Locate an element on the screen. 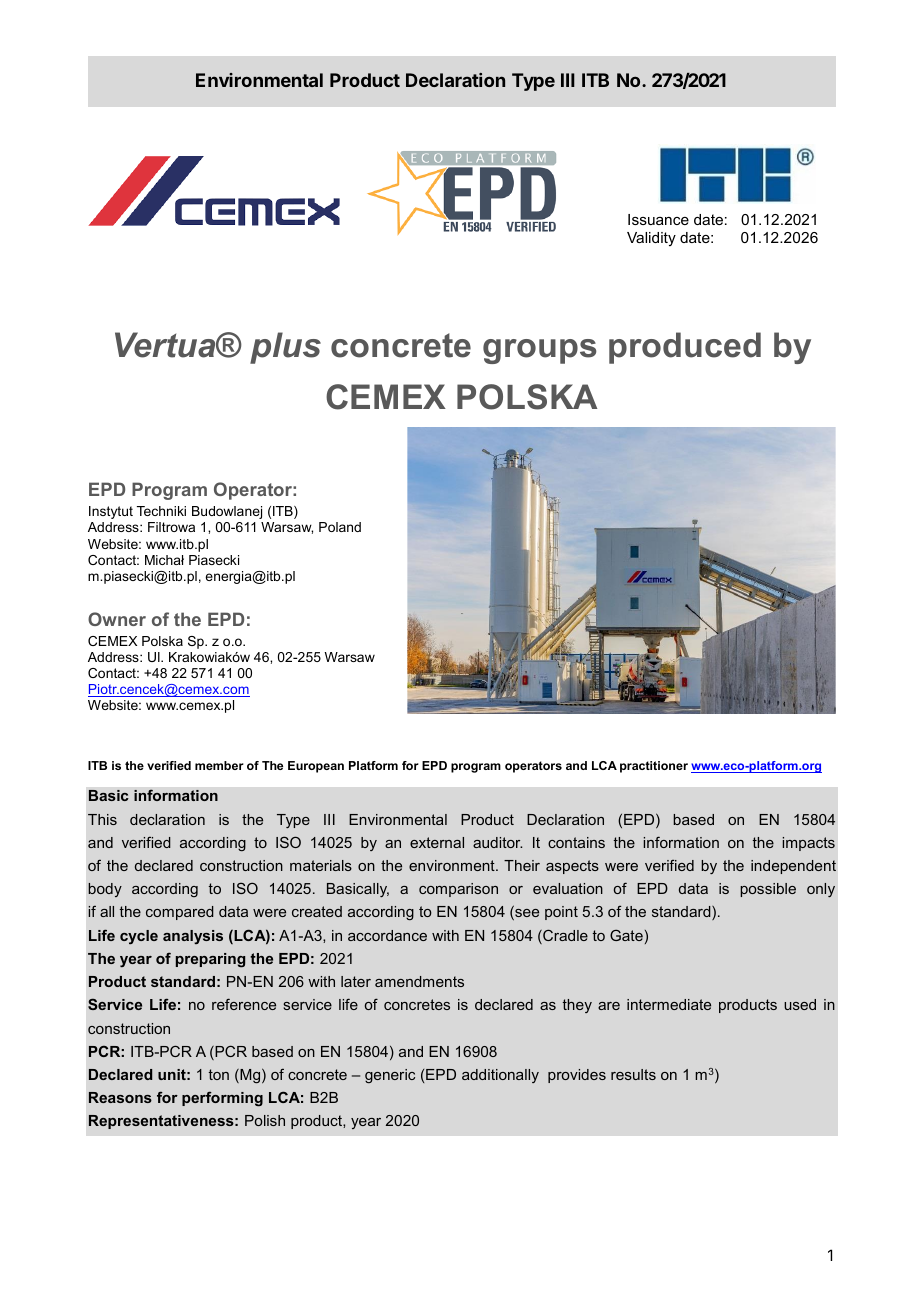 Image resolution: width=924 pixels, height=1308 pixels. Poland is located at coordinates (340, 527).
